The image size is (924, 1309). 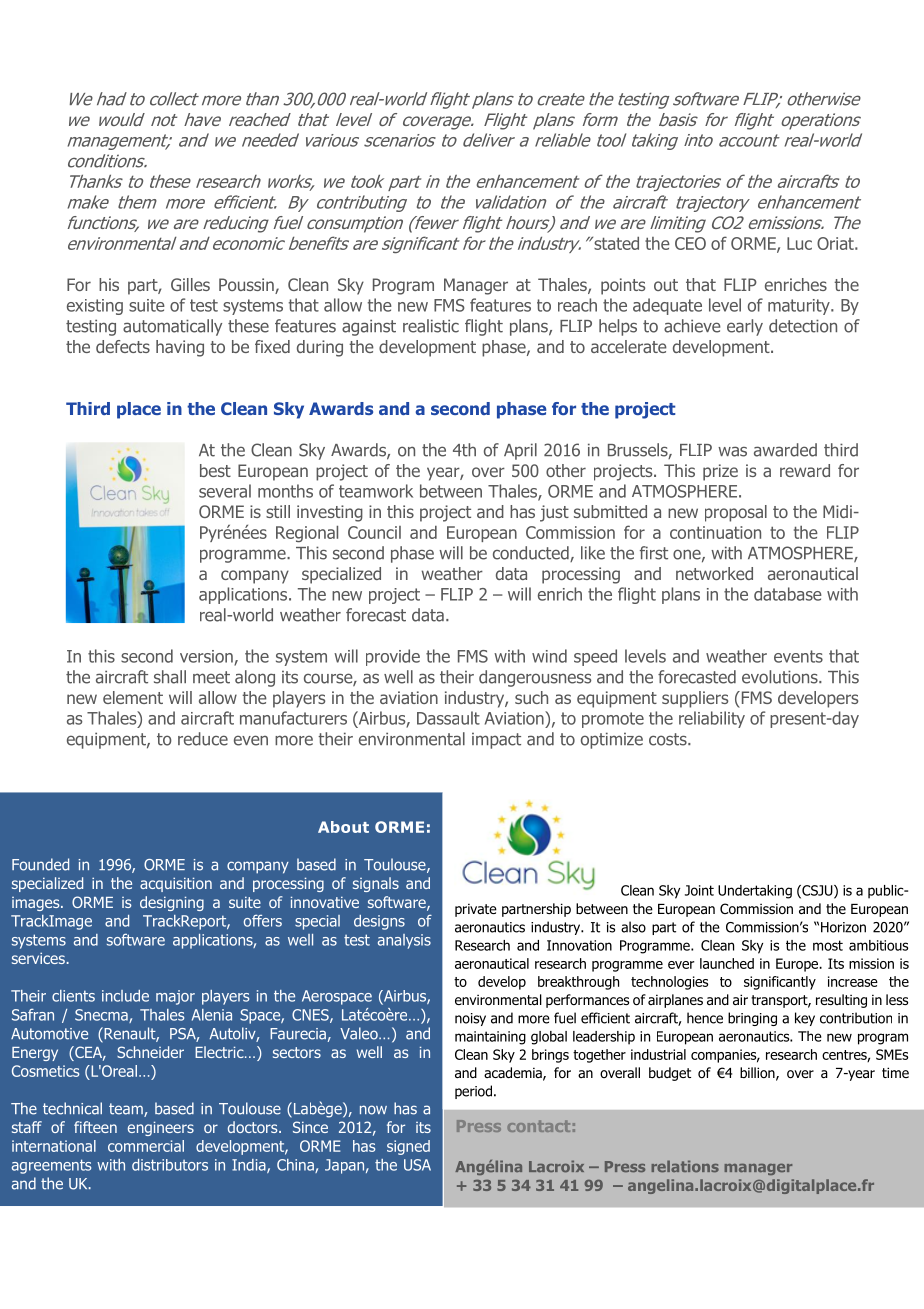 I want to click on analysis, so click(x=404, y=941).
